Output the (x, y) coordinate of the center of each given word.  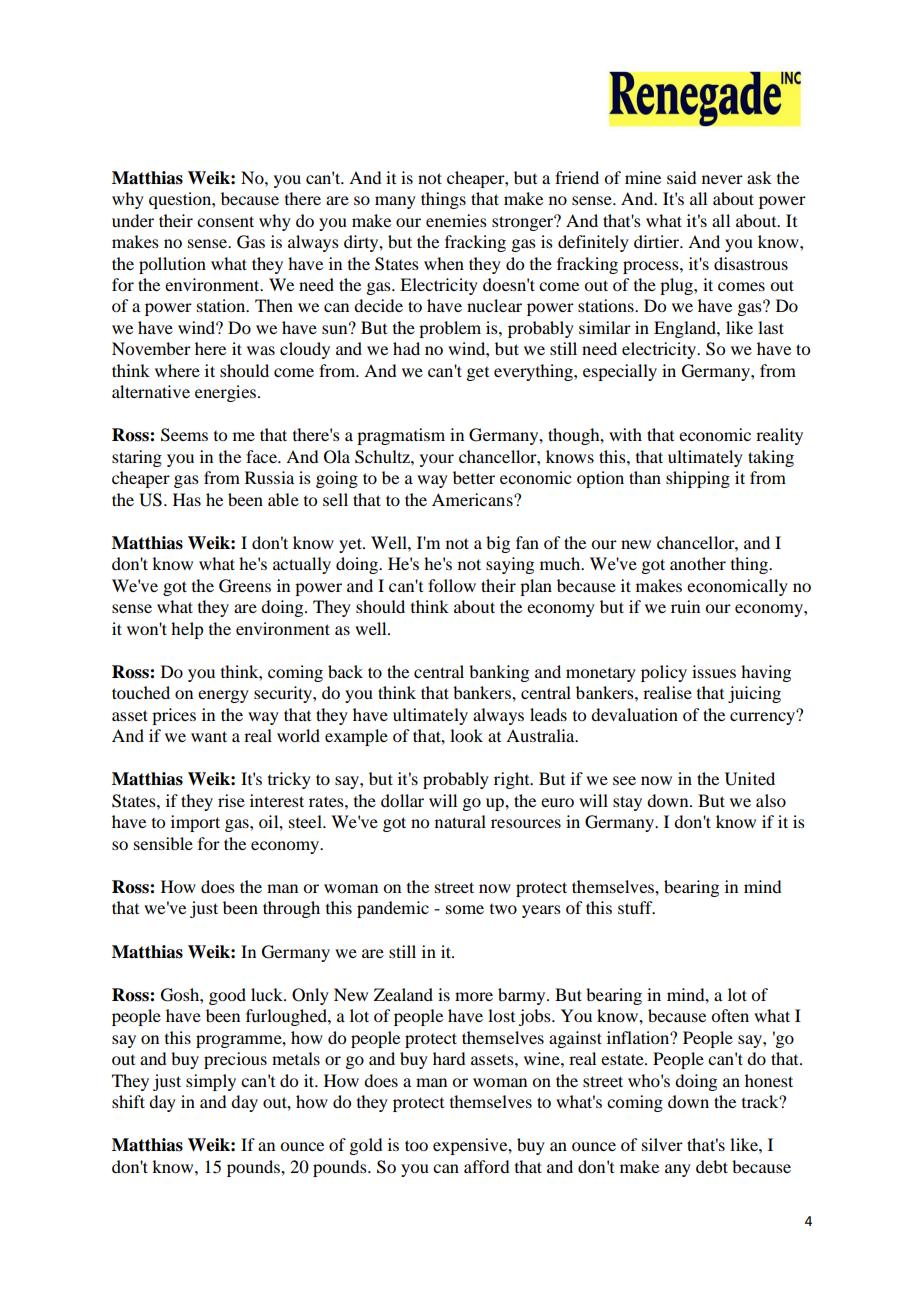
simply (211, 1082)
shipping (698, 479)
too (416, 1145)
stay (627, 803)
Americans (473, 499)
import (195, 823)
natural (460, 821)
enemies (456, 220)
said (681, 177)
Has (187, 499)
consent (225, 221)
